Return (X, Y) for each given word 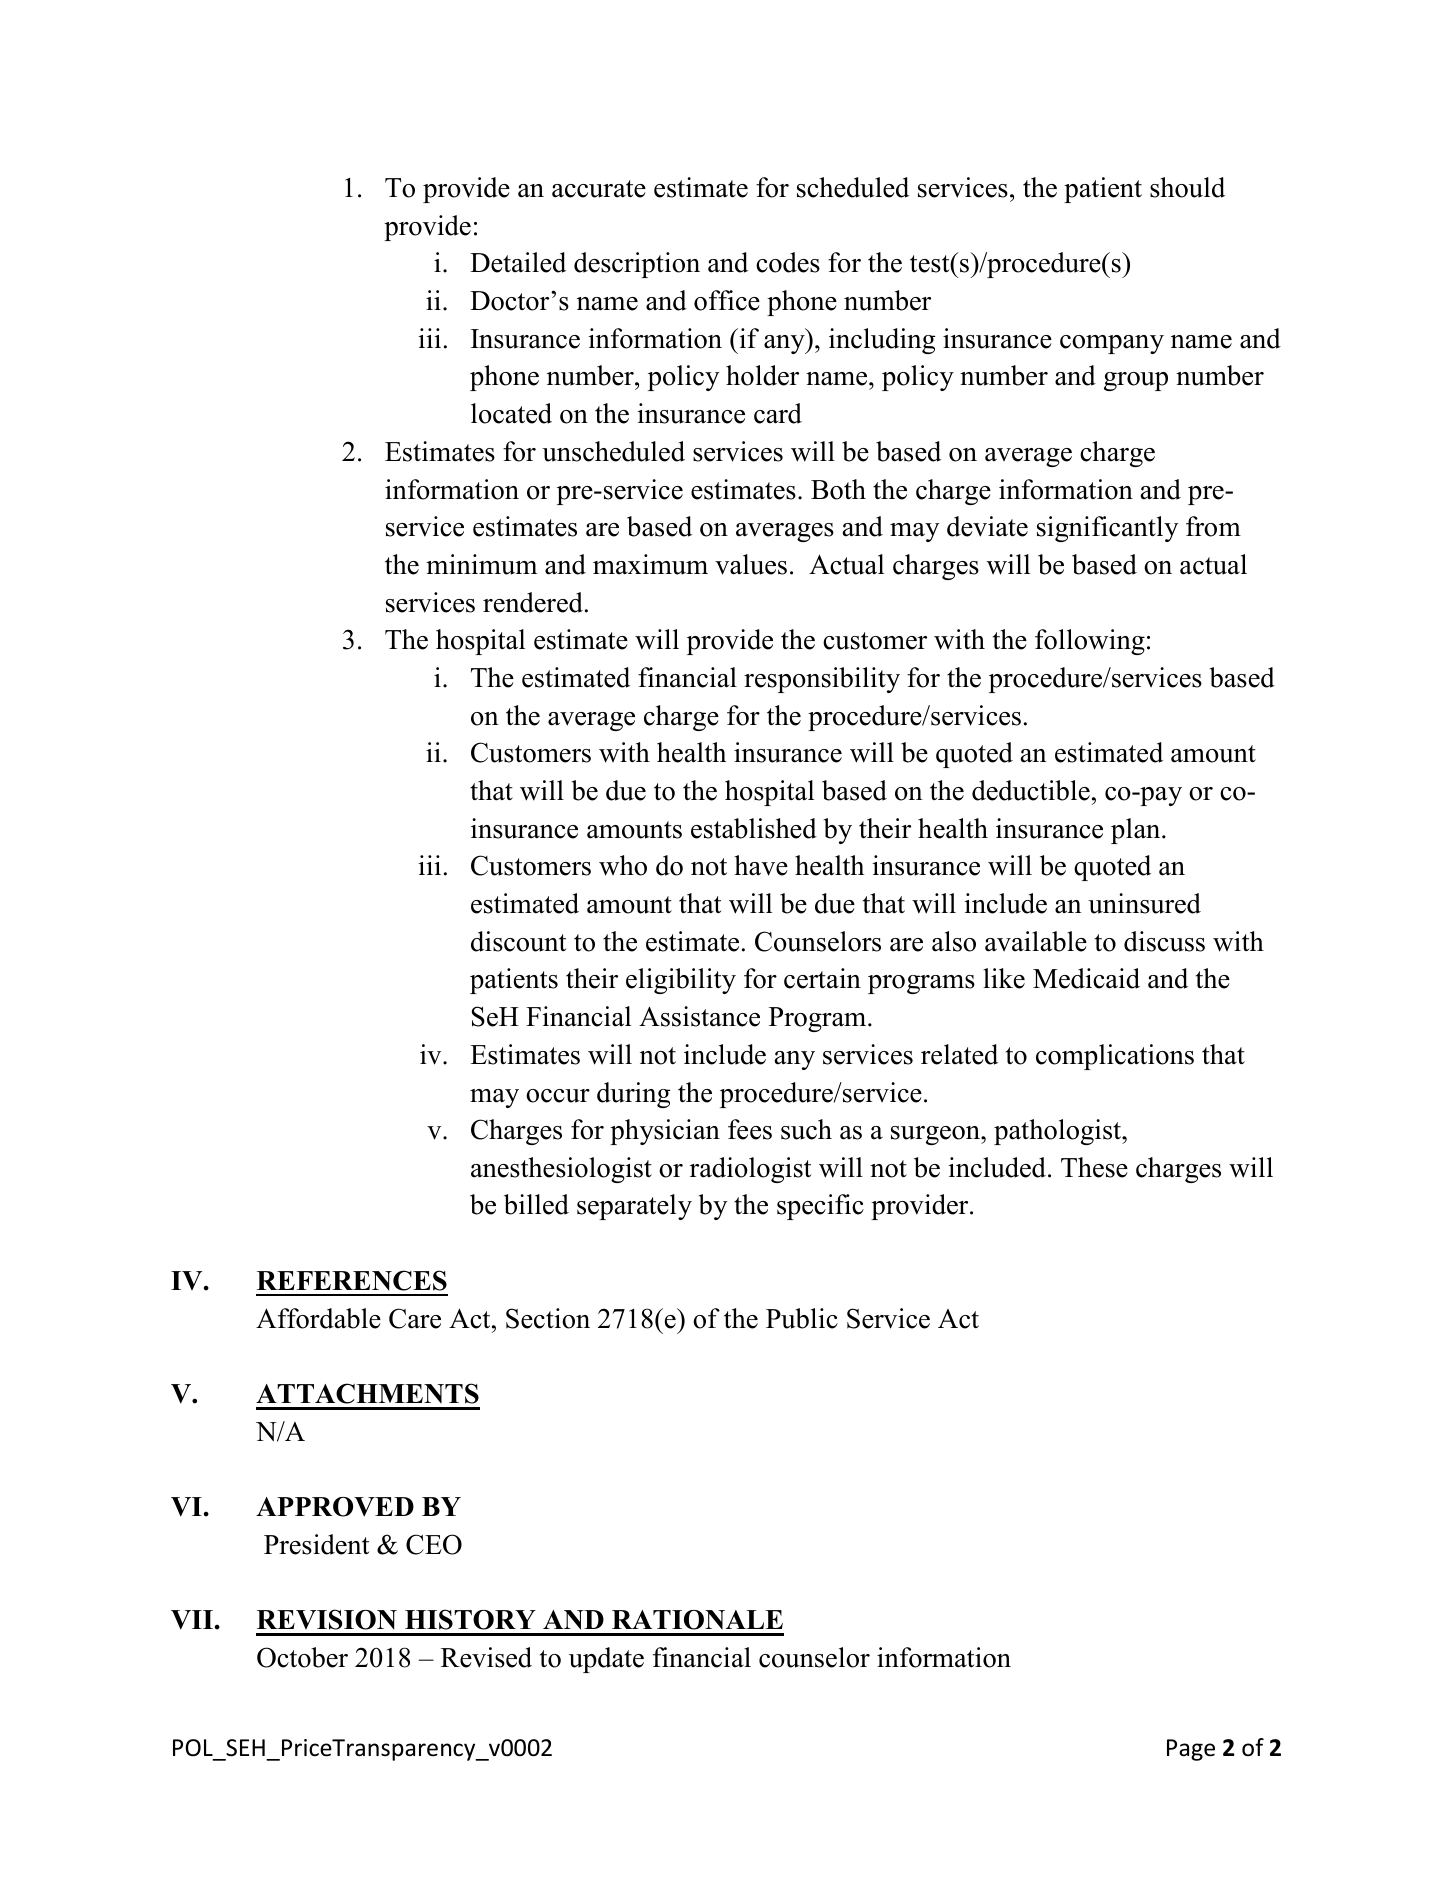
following (1090, 642)
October (302, 1657)
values (751, 564)
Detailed (518, 262)
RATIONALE (697, 1620)
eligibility (681, 981)
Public (802, 1318)
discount (518, 941)
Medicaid (1086, 978)
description (637, 265)
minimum (481, 564)
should (1187, 187)
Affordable (318, 1318)
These (1094, 1167)
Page (1191, 1750)
